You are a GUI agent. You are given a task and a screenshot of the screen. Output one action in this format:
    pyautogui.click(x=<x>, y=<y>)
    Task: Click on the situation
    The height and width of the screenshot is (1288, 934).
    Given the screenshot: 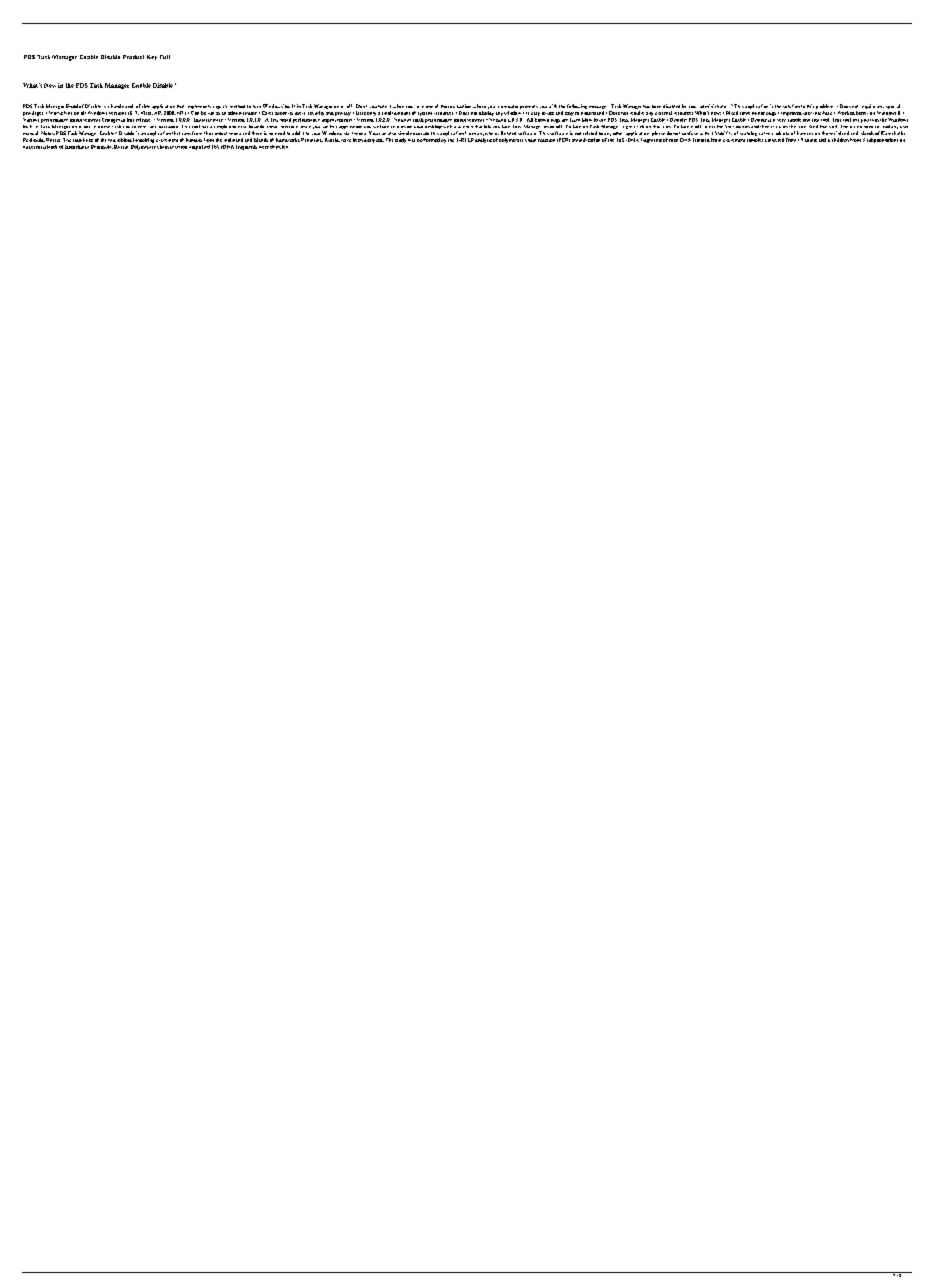 What is the action you would take?
    pyautogui.click(x=462, y=106)
